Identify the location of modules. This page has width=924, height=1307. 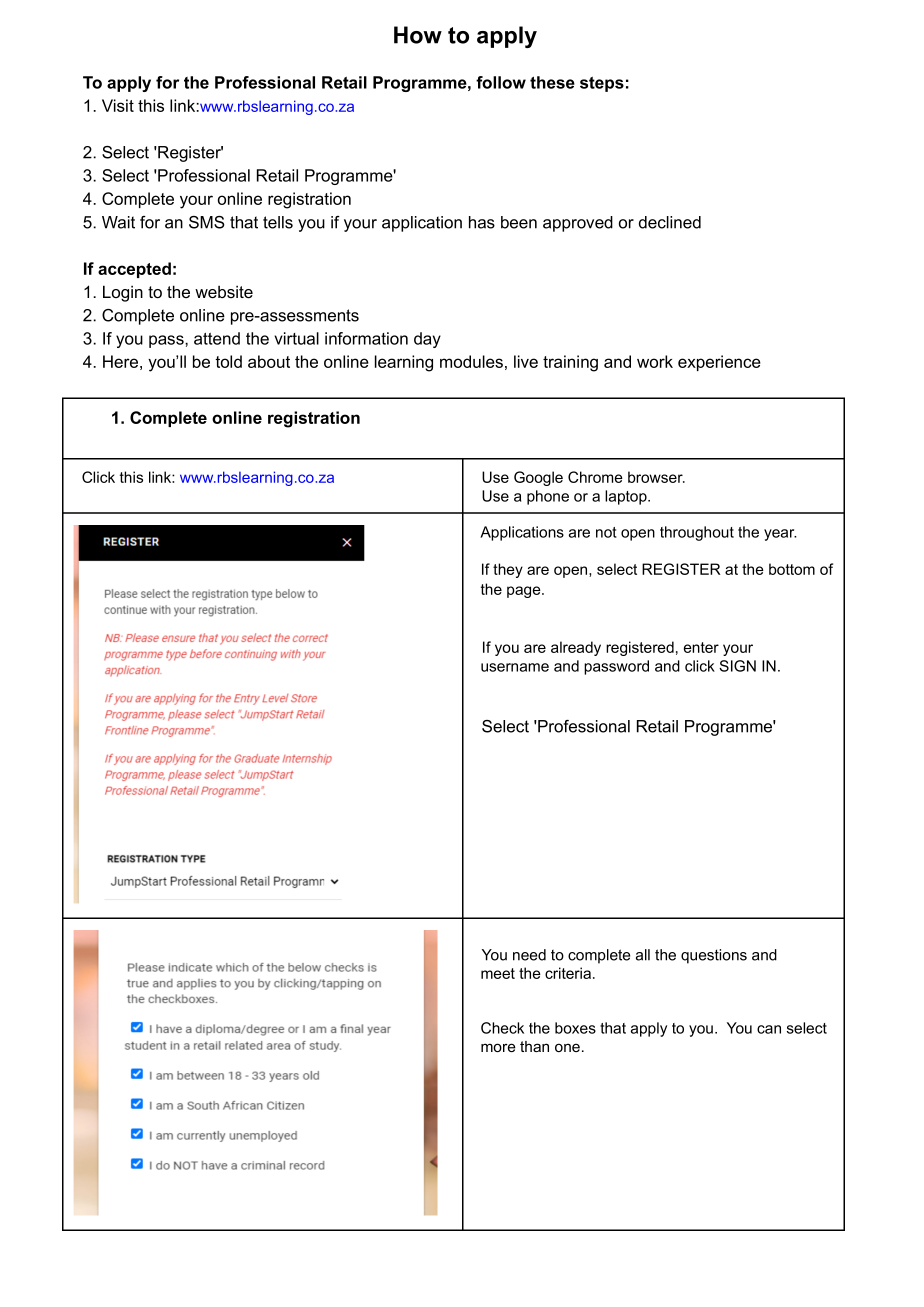
(471, 361).
